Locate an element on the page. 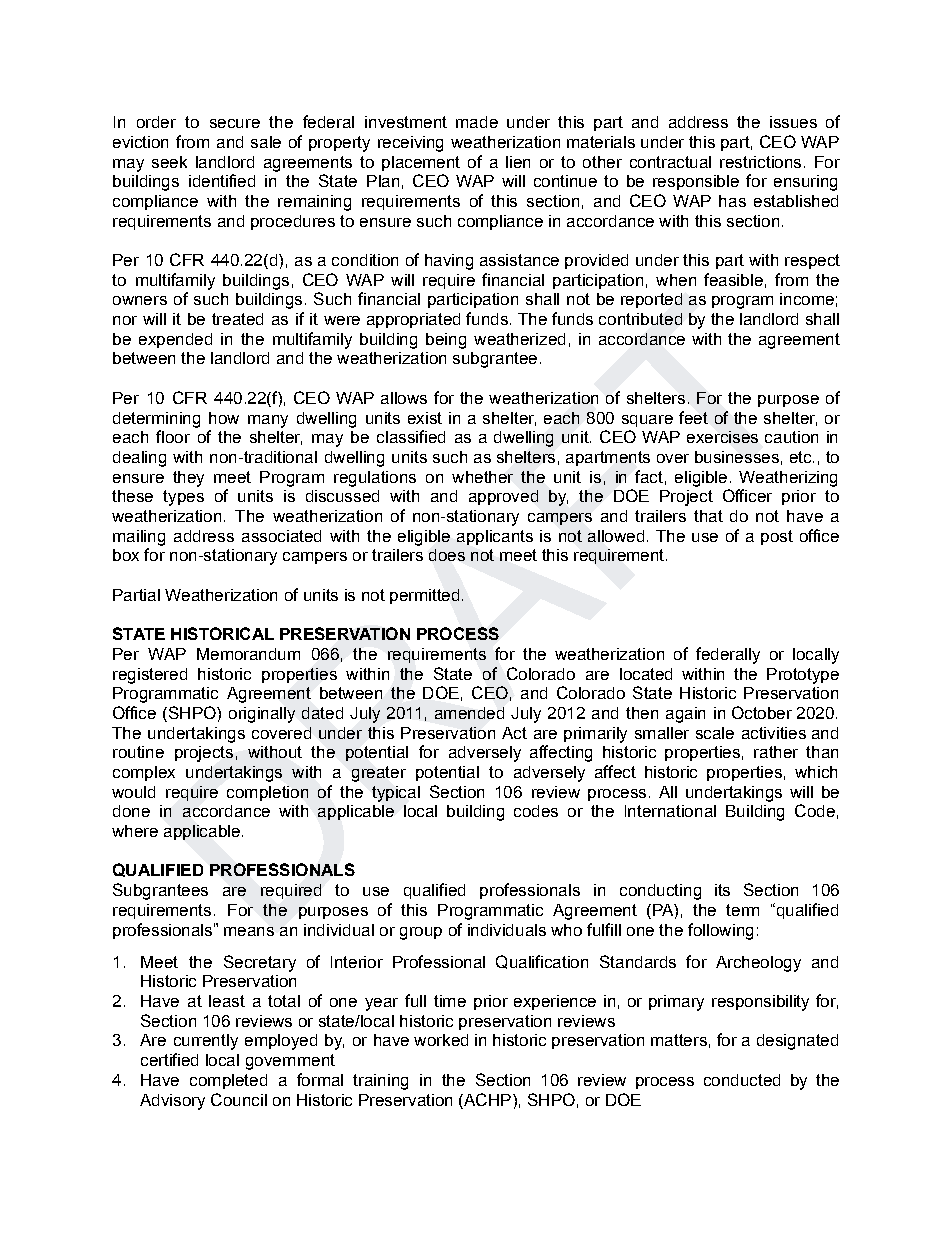 Image resolution: width=952 pixels, height=1233 pixels. completed is located at coordinates (228, 1081).
